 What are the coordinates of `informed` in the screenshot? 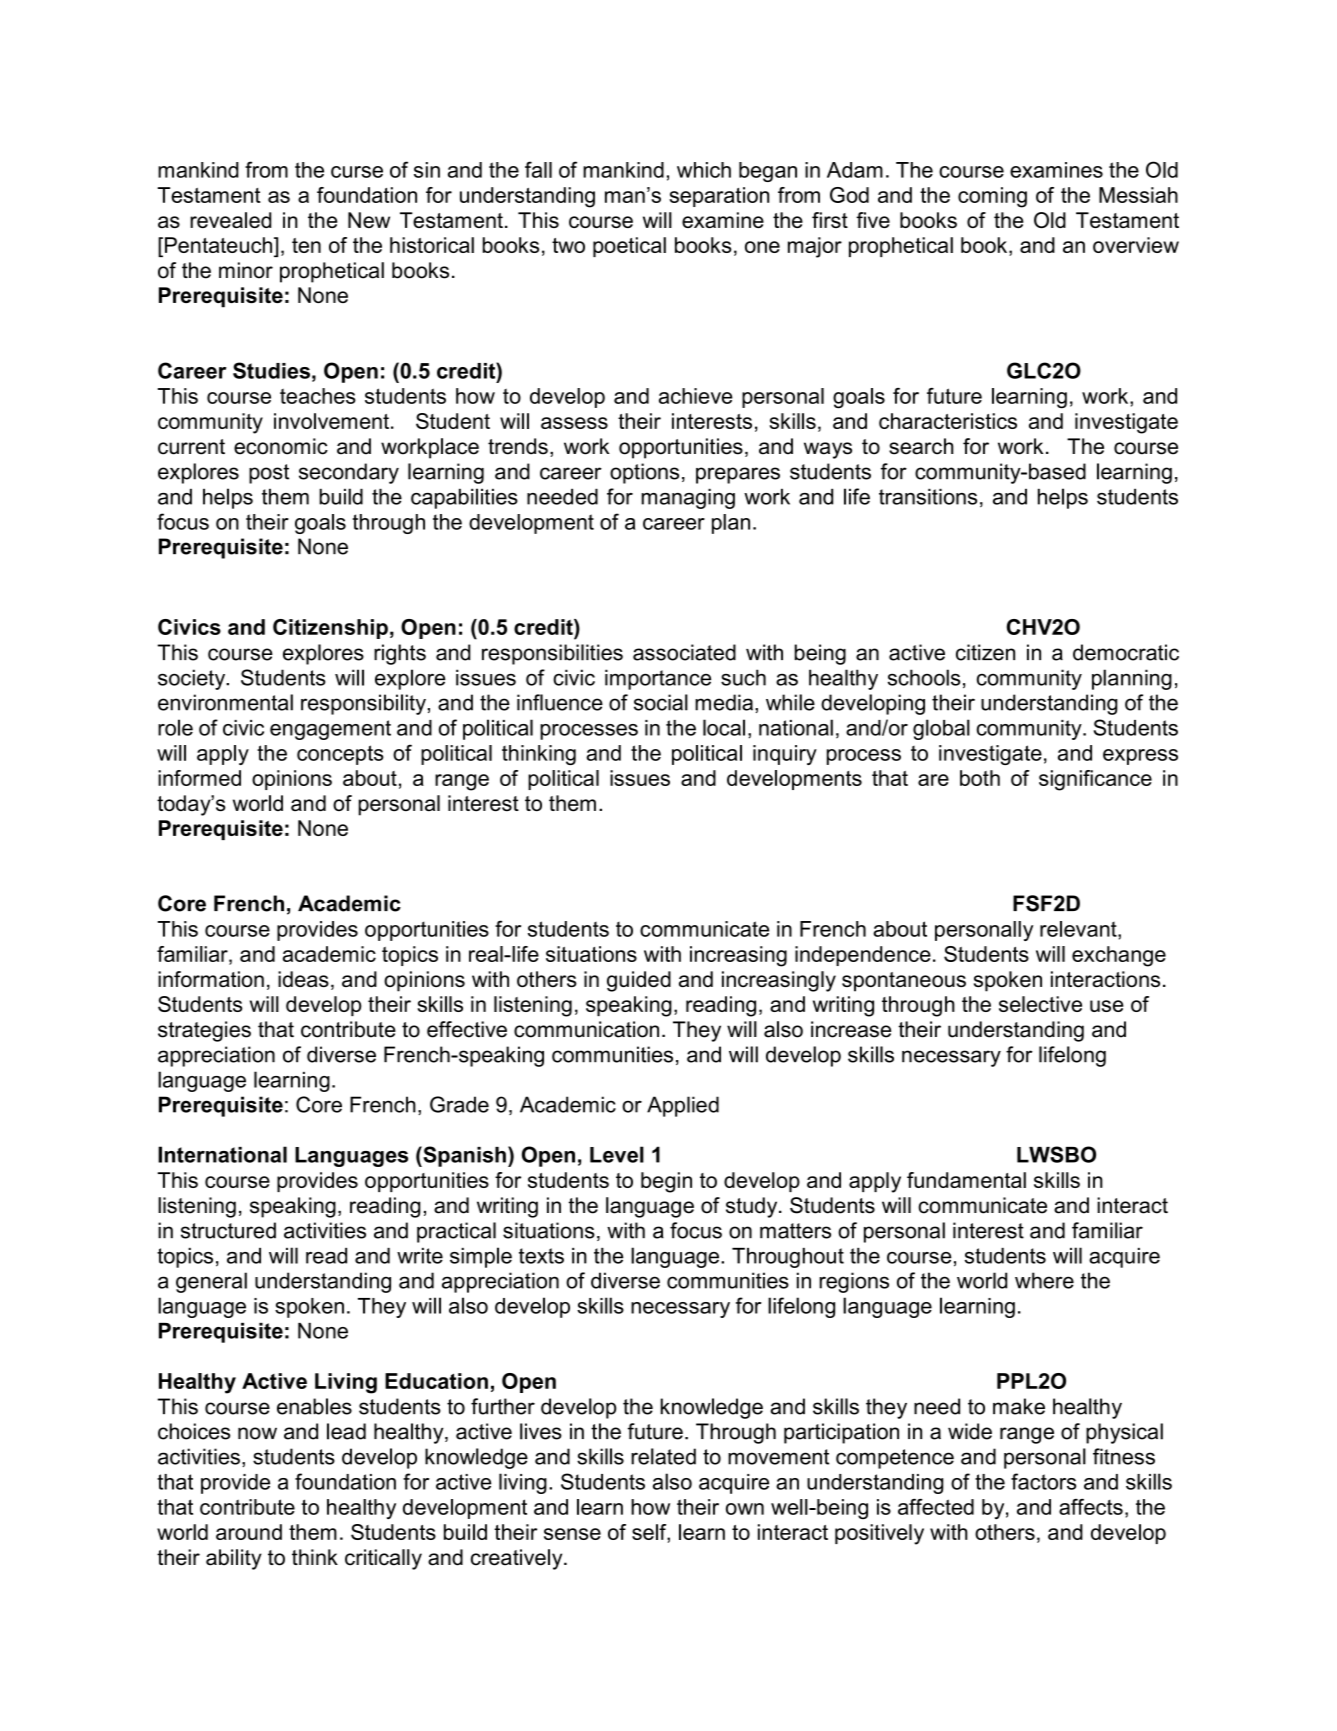 It's located at (199, 778).
